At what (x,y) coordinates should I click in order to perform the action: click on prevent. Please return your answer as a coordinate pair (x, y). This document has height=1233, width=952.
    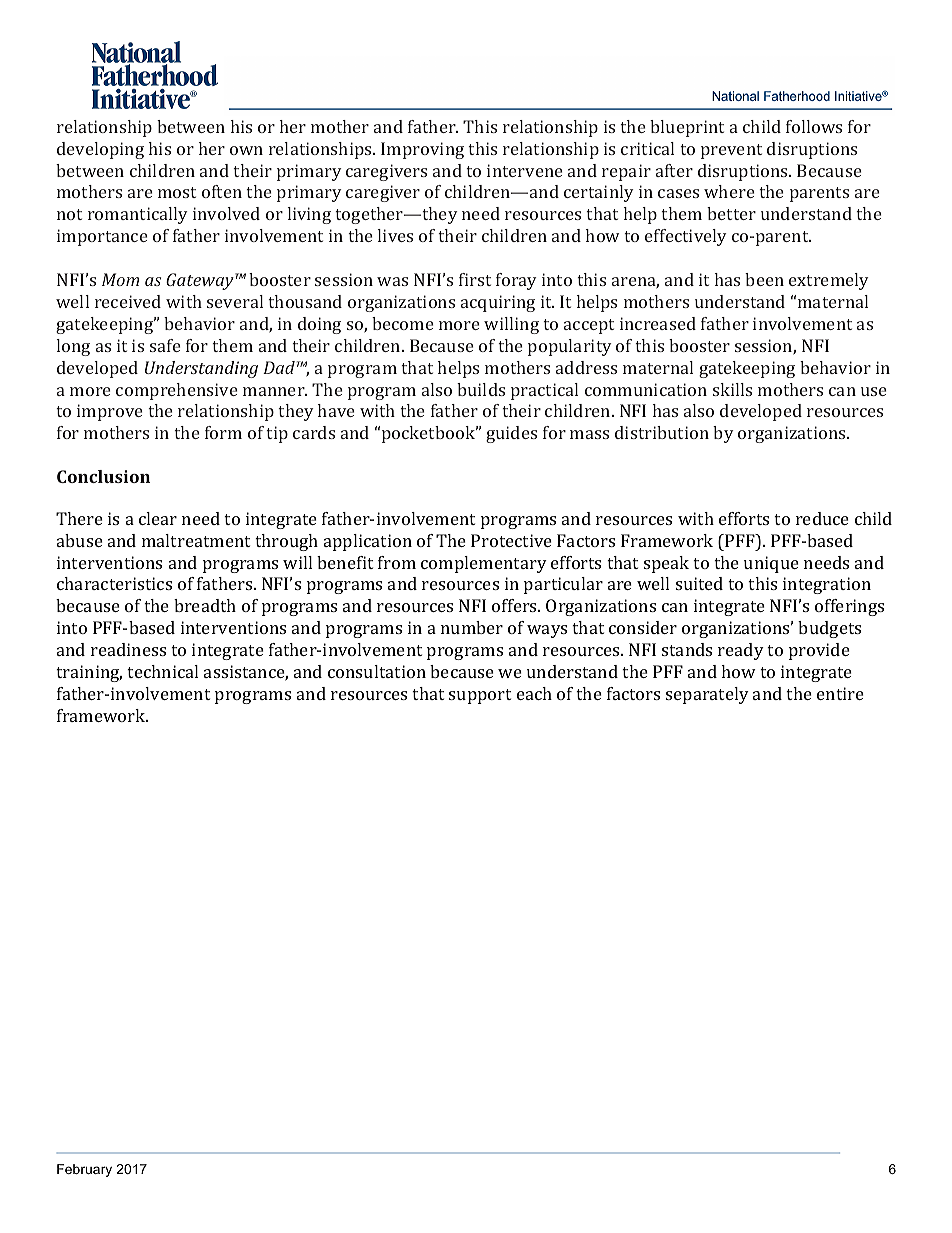
    Looking at the image, I should click on (731, 151).
